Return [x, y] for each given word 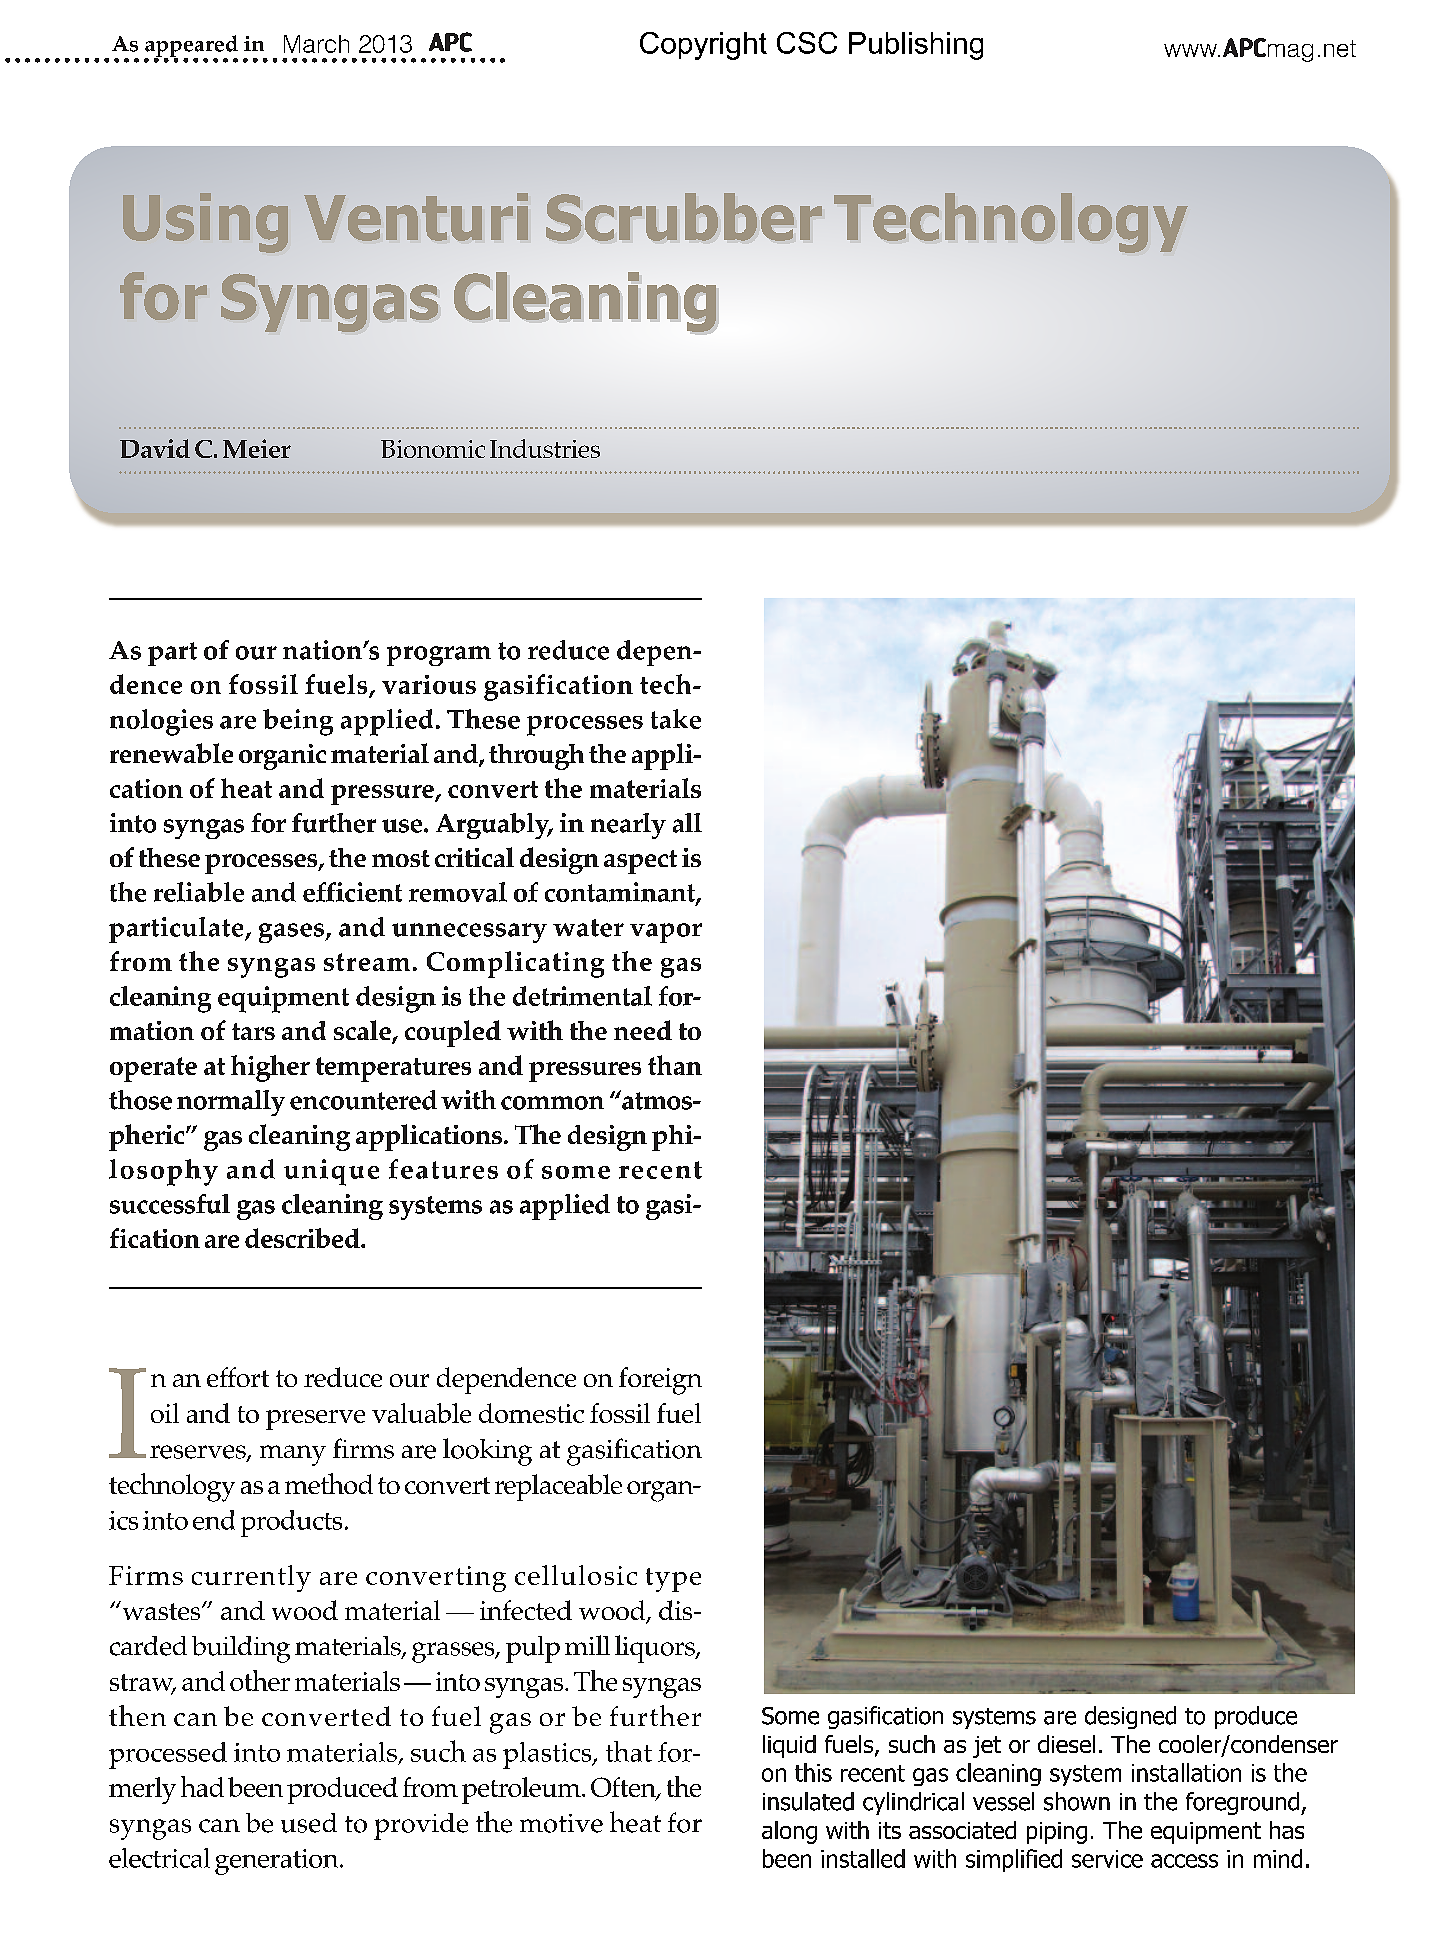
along [789, 1832]
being [298, 722]
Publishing [916, 46]
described [303, 1238]
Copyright [703, 46]
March [316, 44]
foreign [660, 1381]
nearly [628, 826]
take [676, 719]
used [309, 1823]
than [675, 1065]
